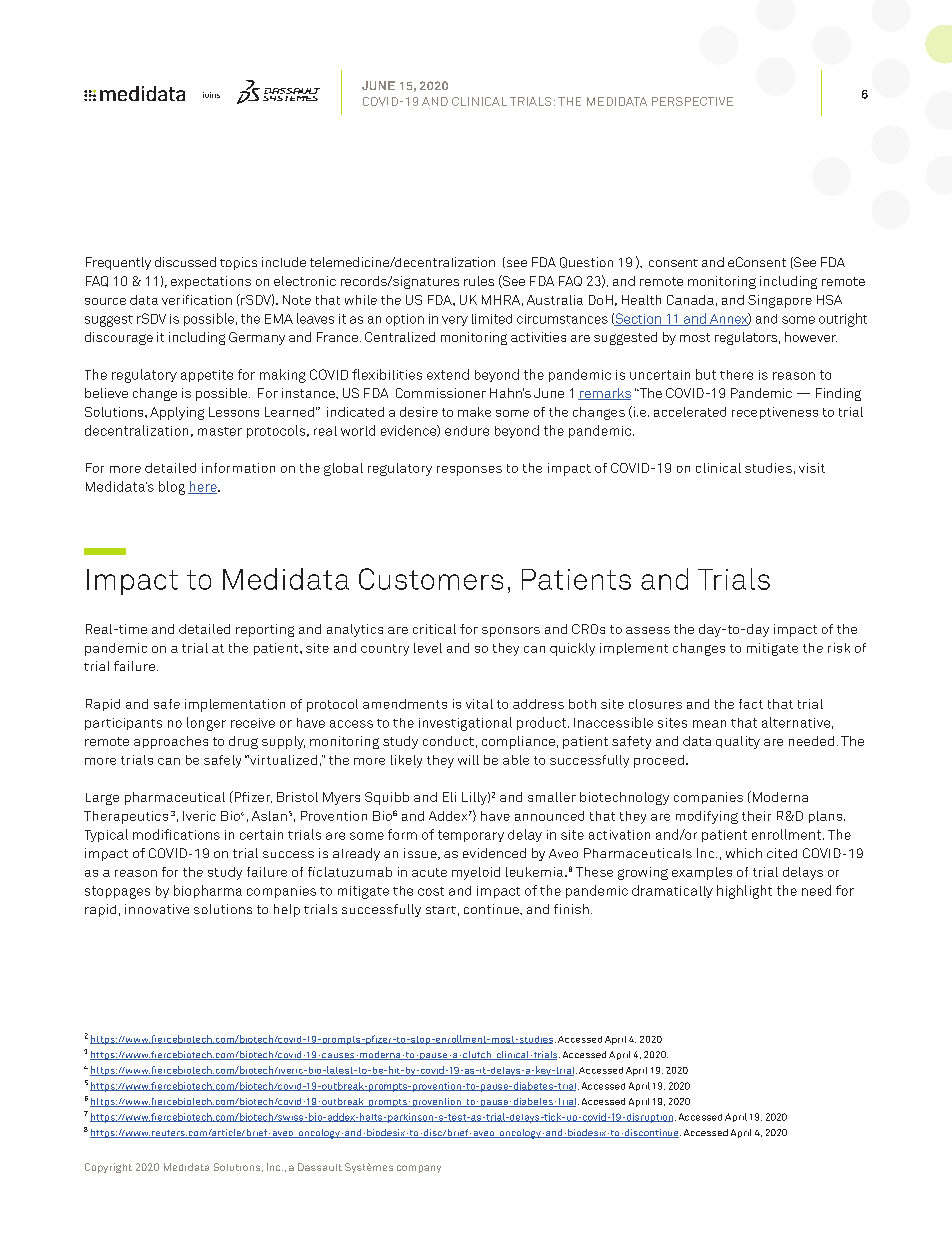  What do you see at coordinates (238, 263) in the page?
I see `topics` at bounding box center [238, 263].
